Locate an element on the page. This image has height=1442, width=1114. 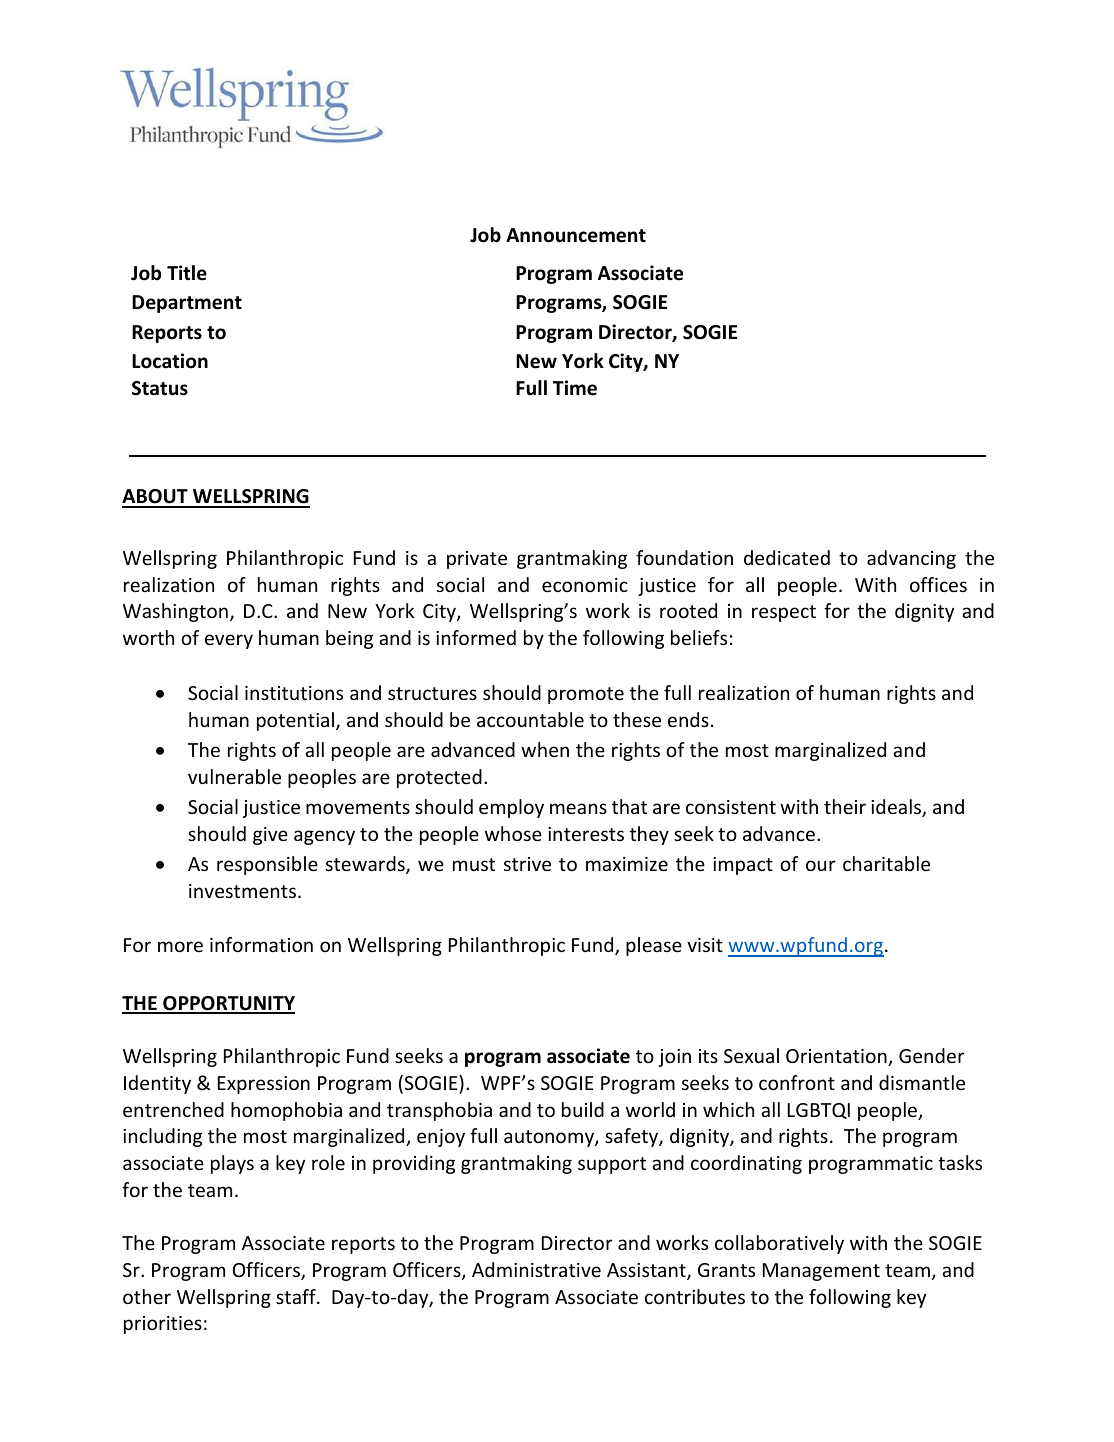
staff is located at coordinates (297, 1296).
